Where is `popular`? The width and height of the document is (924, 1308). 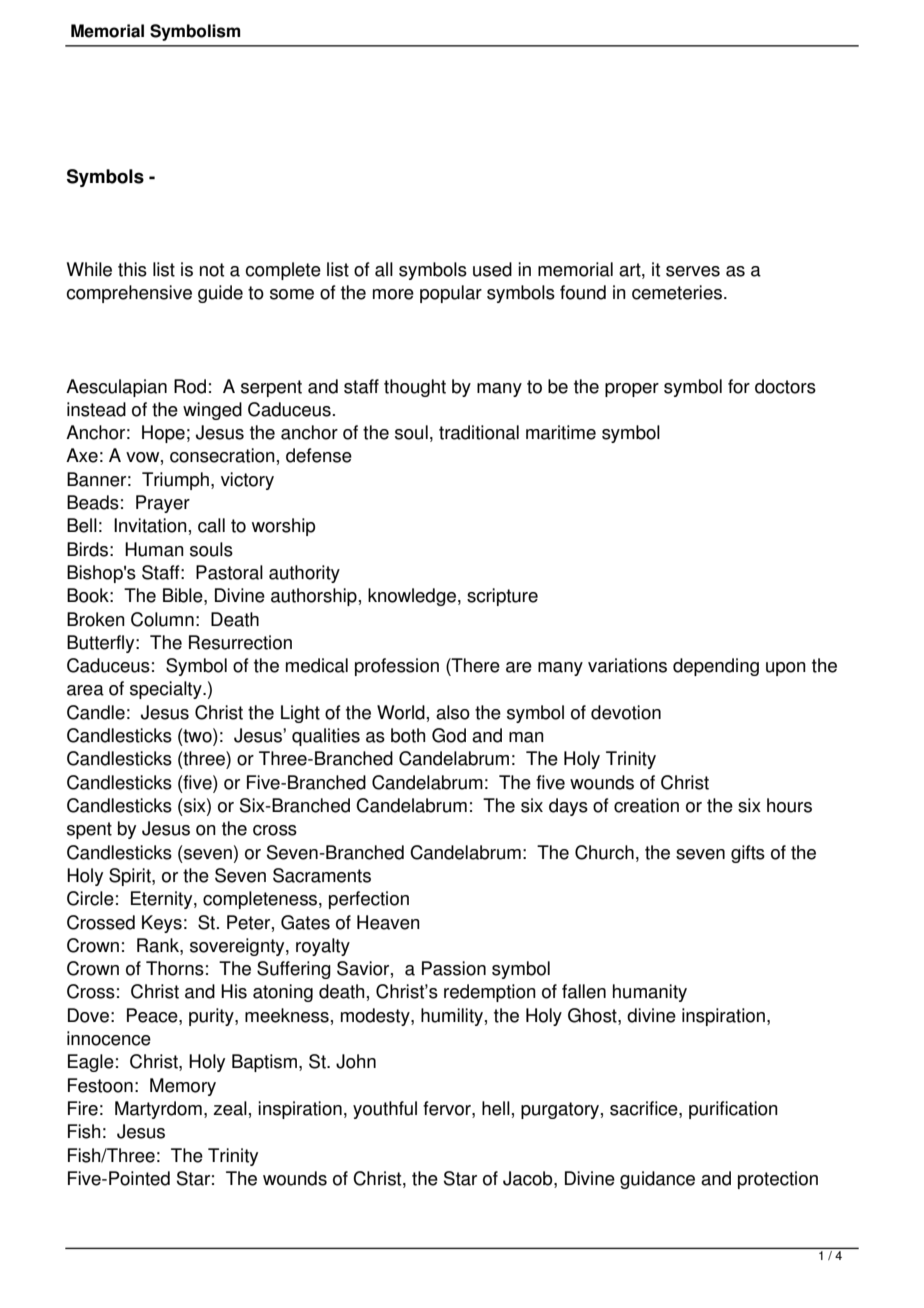 popular is located at coordinates (451, 294).
